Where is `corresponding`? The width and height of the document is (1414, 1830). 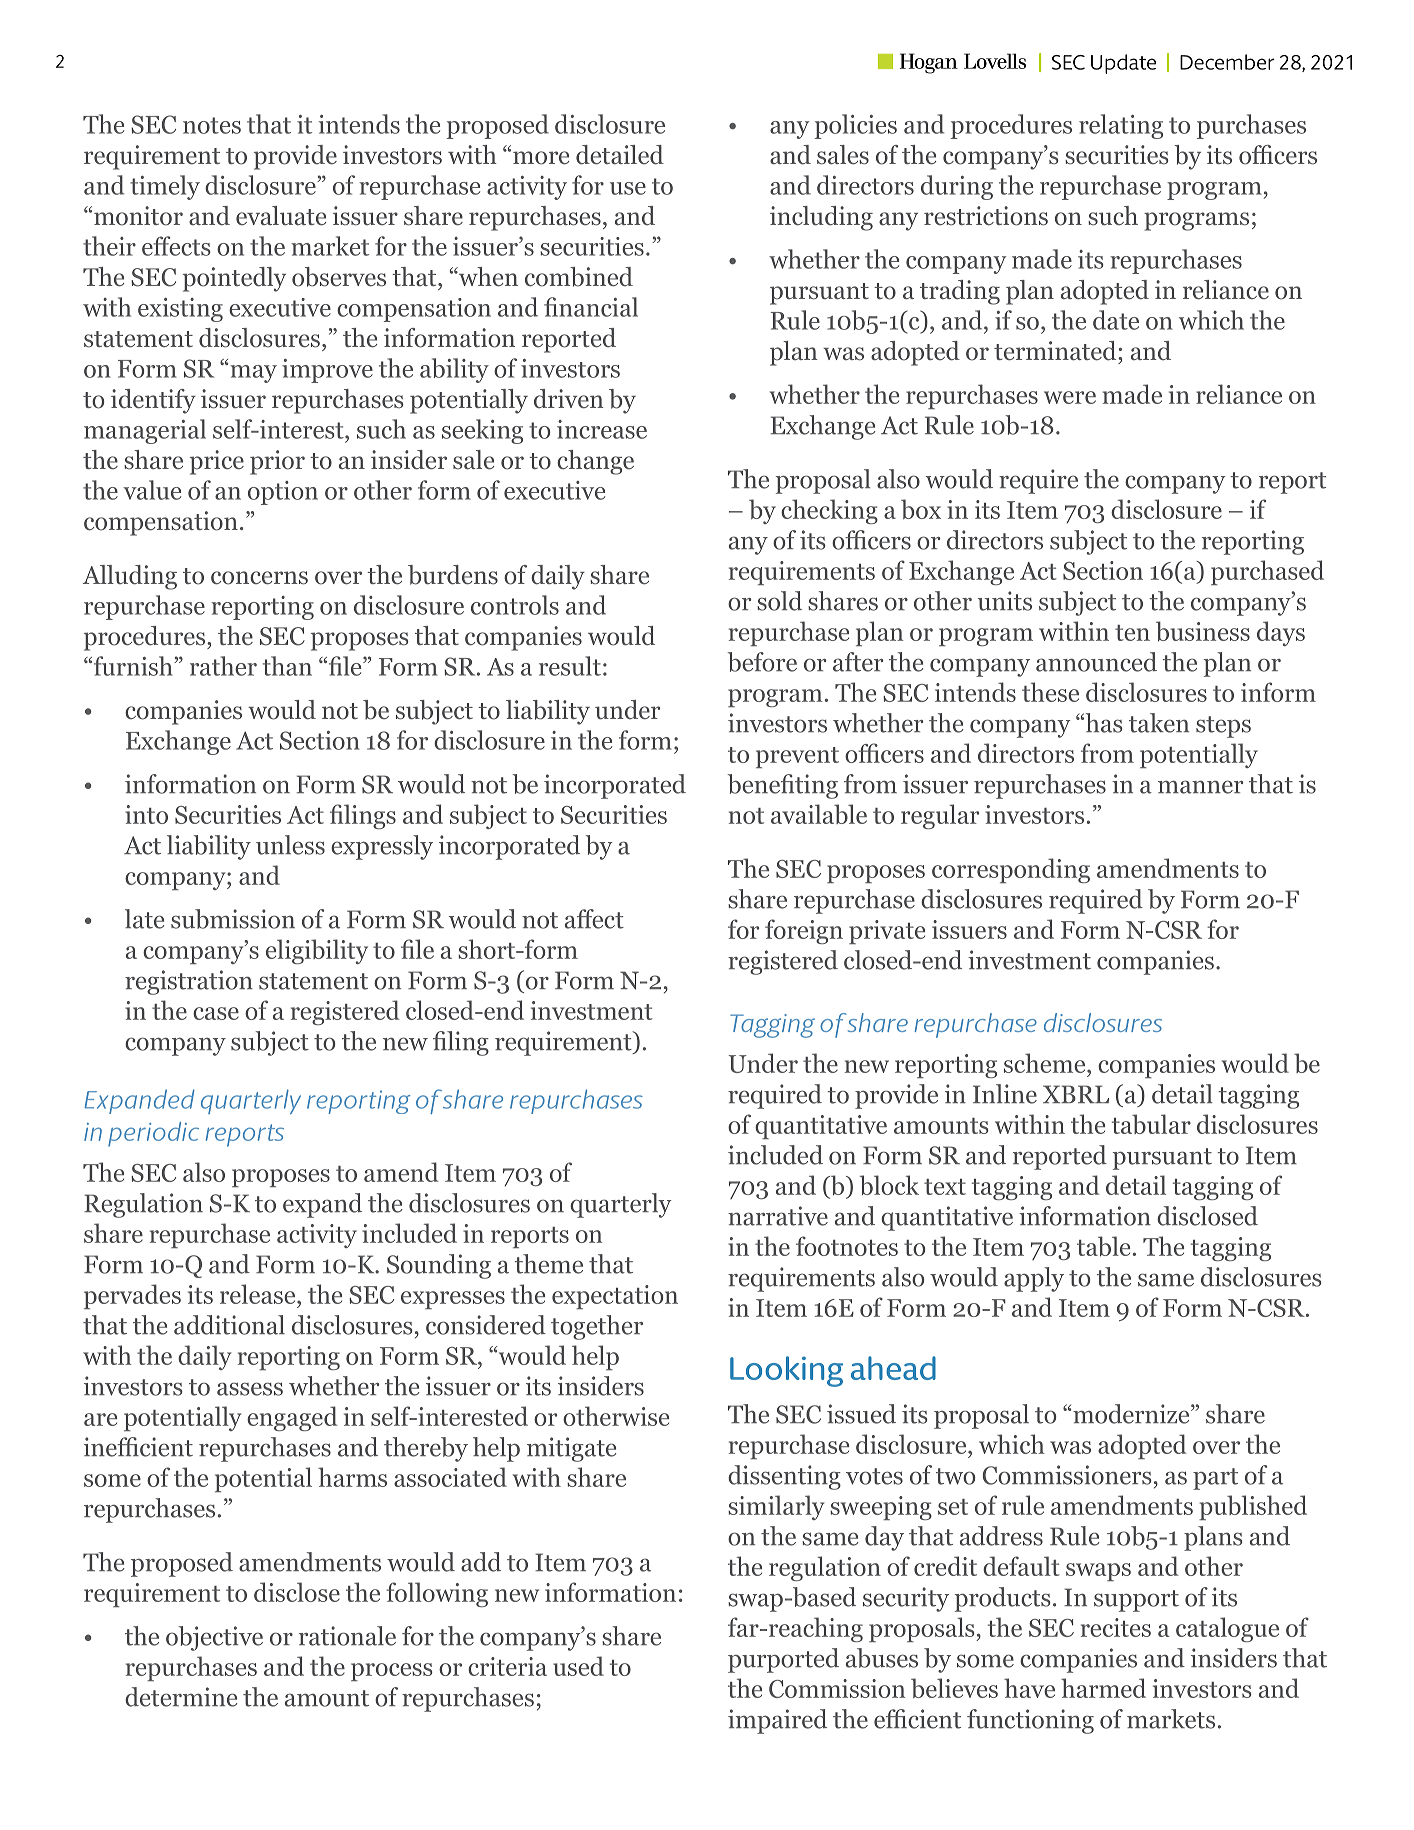 corresponding is located at coordinates (1011, 870).
